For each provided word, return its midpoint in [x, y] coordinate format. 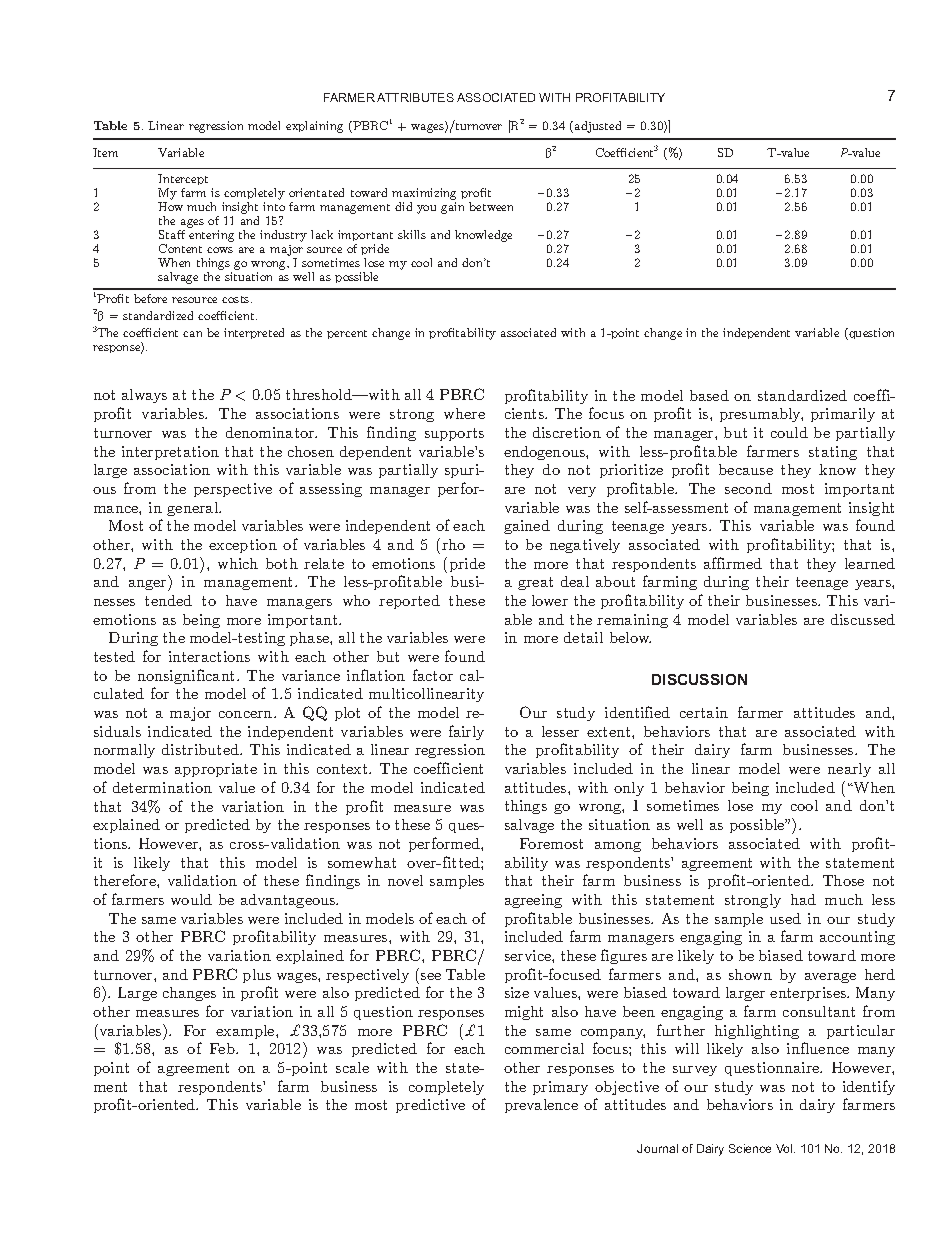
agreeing [533, 901]
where [464, 413]
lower [550, 600]
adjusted [598, 127]
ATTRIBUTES [415, 97]
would [191, 899]
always [144, 396]
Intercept [183, 179]
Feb [223, 1048]
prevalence [541, 1106]
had [803, 899]
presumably [761, 415]
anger [149, 585]
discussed [863, 619]
